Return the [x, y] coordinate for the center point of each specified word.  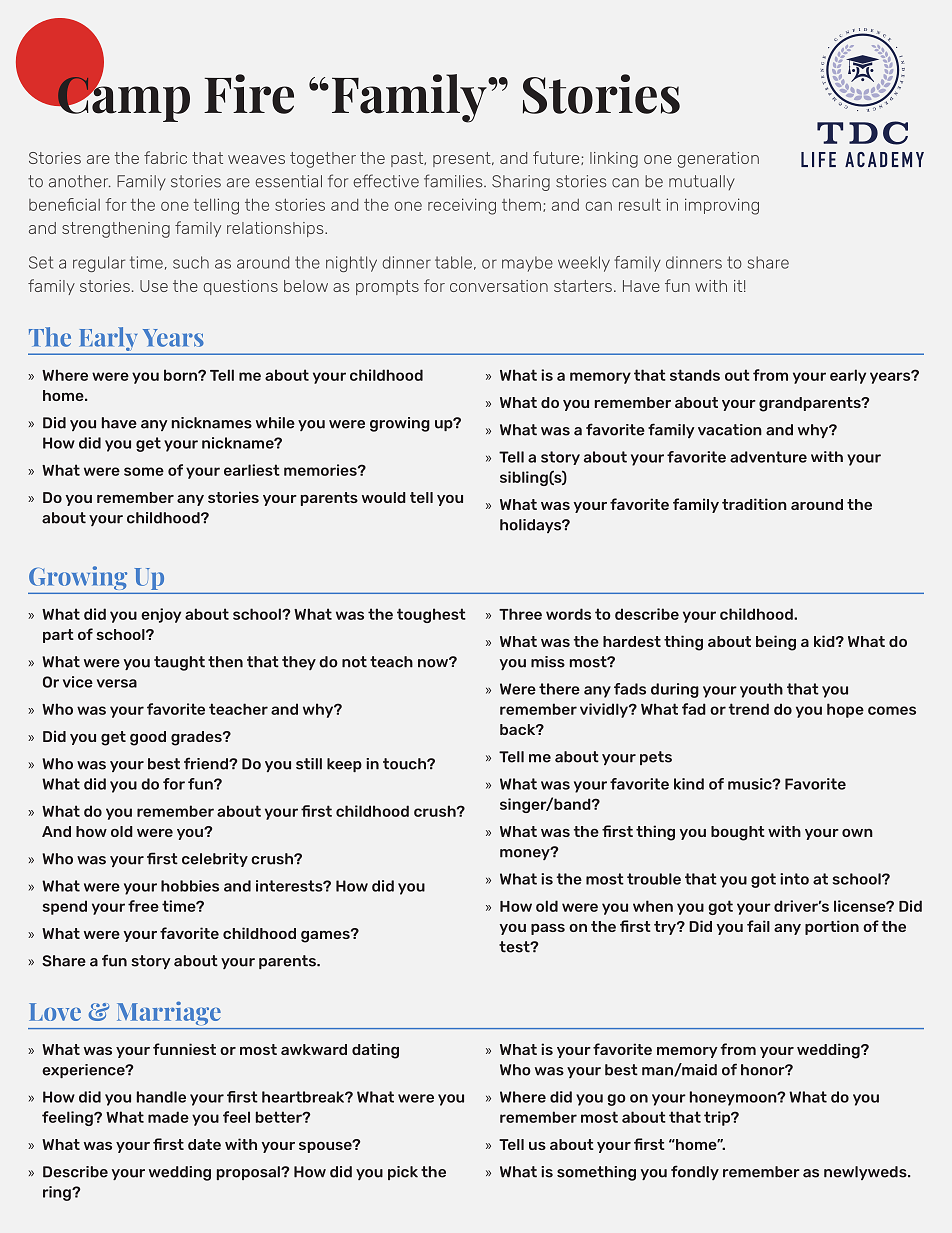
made [168, 1117]
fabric [165, 157]
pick [403, 1173]
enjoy [161, 615]
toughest [431, 615]
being [776, 643]
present [463, 159]
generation [718, 160]
